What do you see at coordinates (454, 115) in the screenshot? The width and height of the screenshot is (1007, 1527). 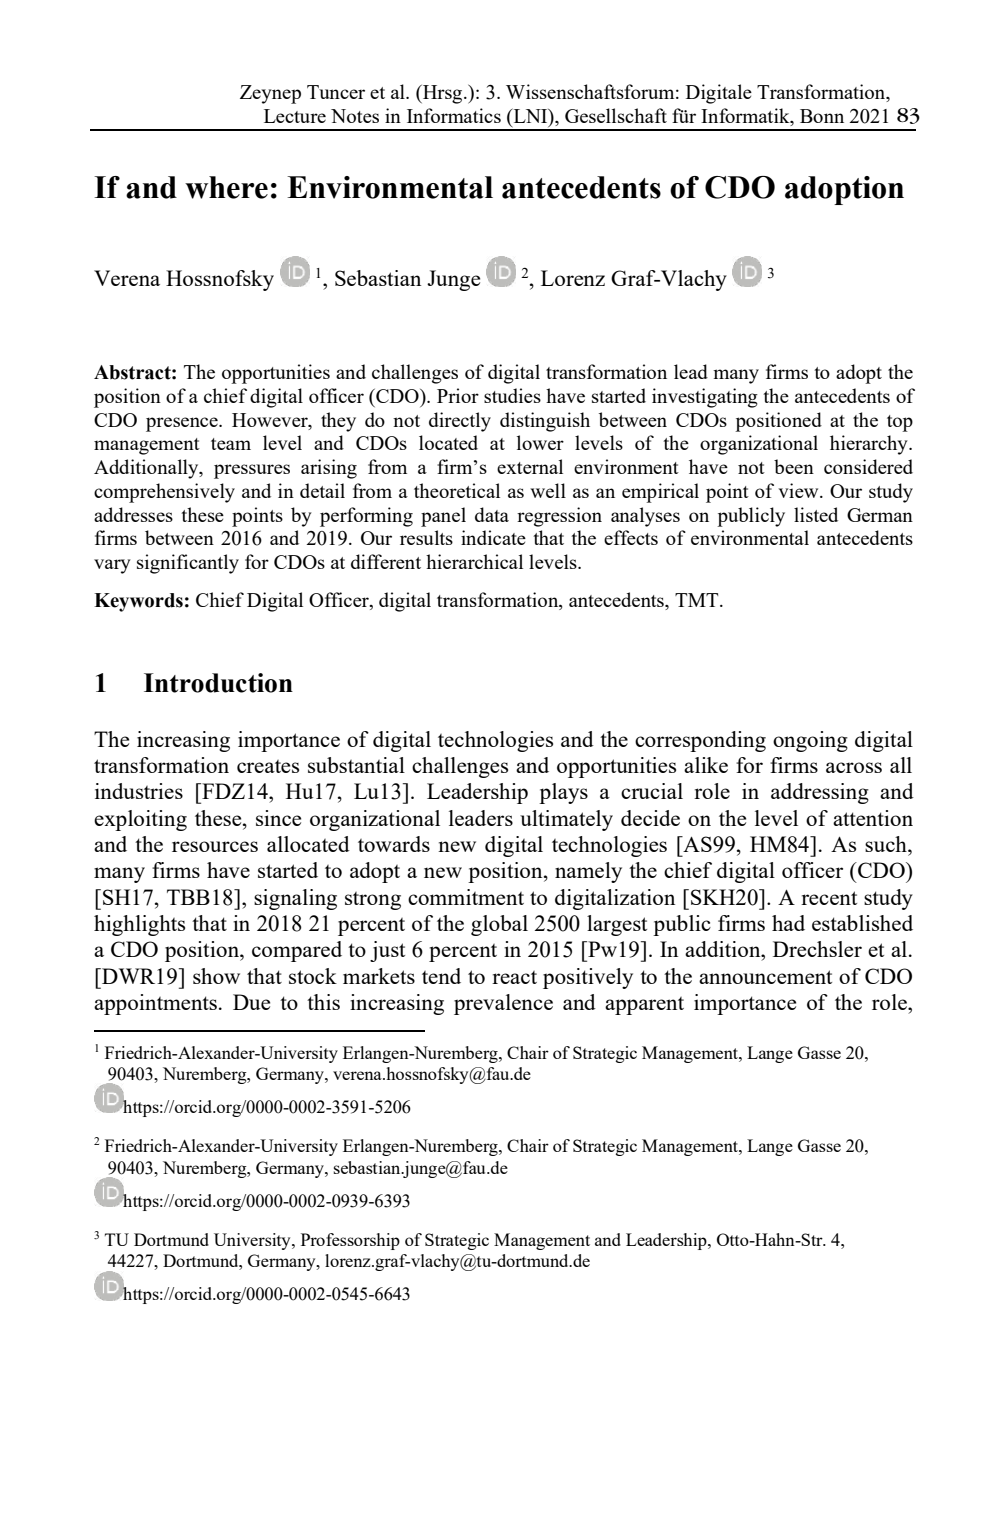 I see `Informatics` at bounding box center [454, 115].
